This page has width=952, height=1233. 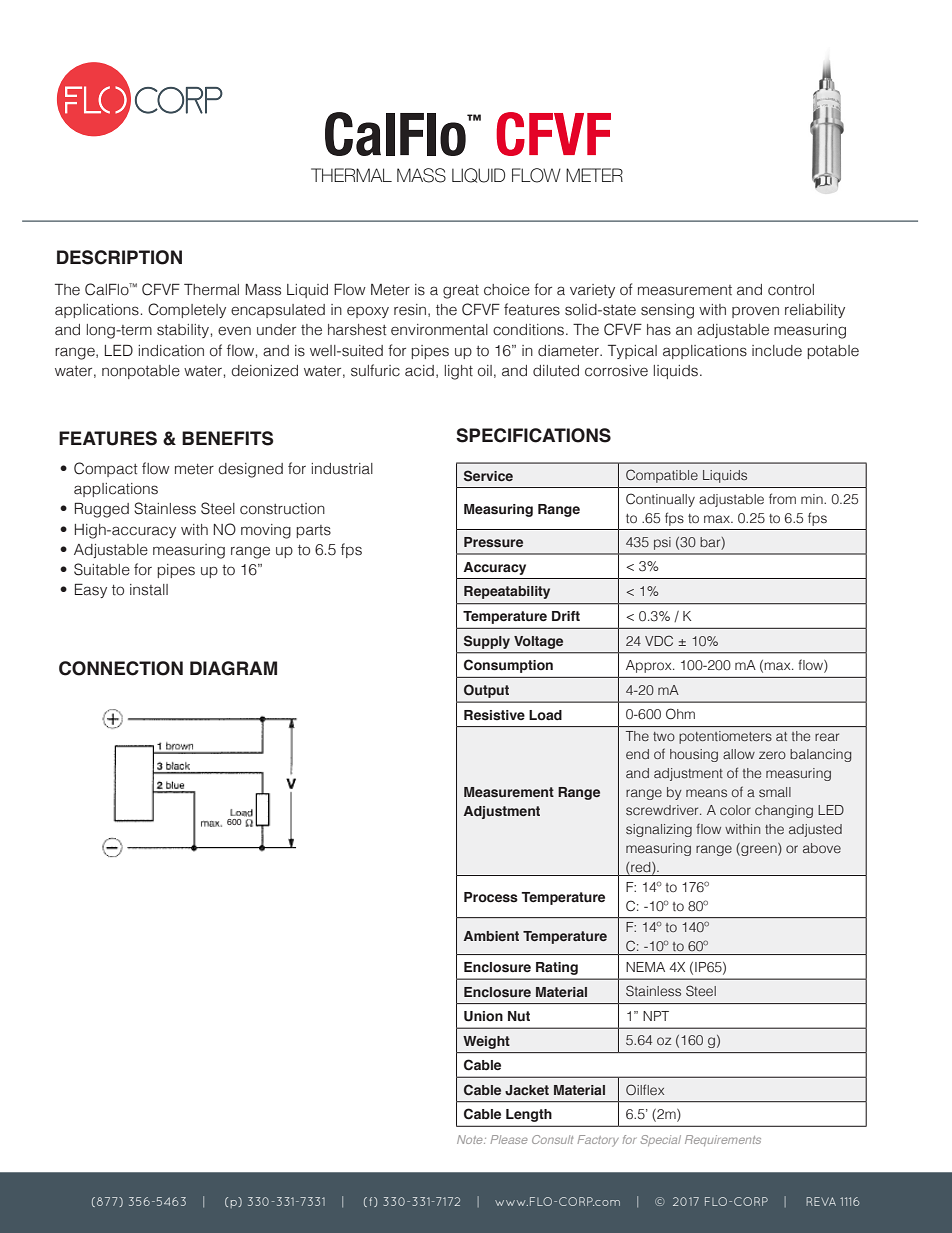 I want to click on Process, so click(x=491, y=897).
